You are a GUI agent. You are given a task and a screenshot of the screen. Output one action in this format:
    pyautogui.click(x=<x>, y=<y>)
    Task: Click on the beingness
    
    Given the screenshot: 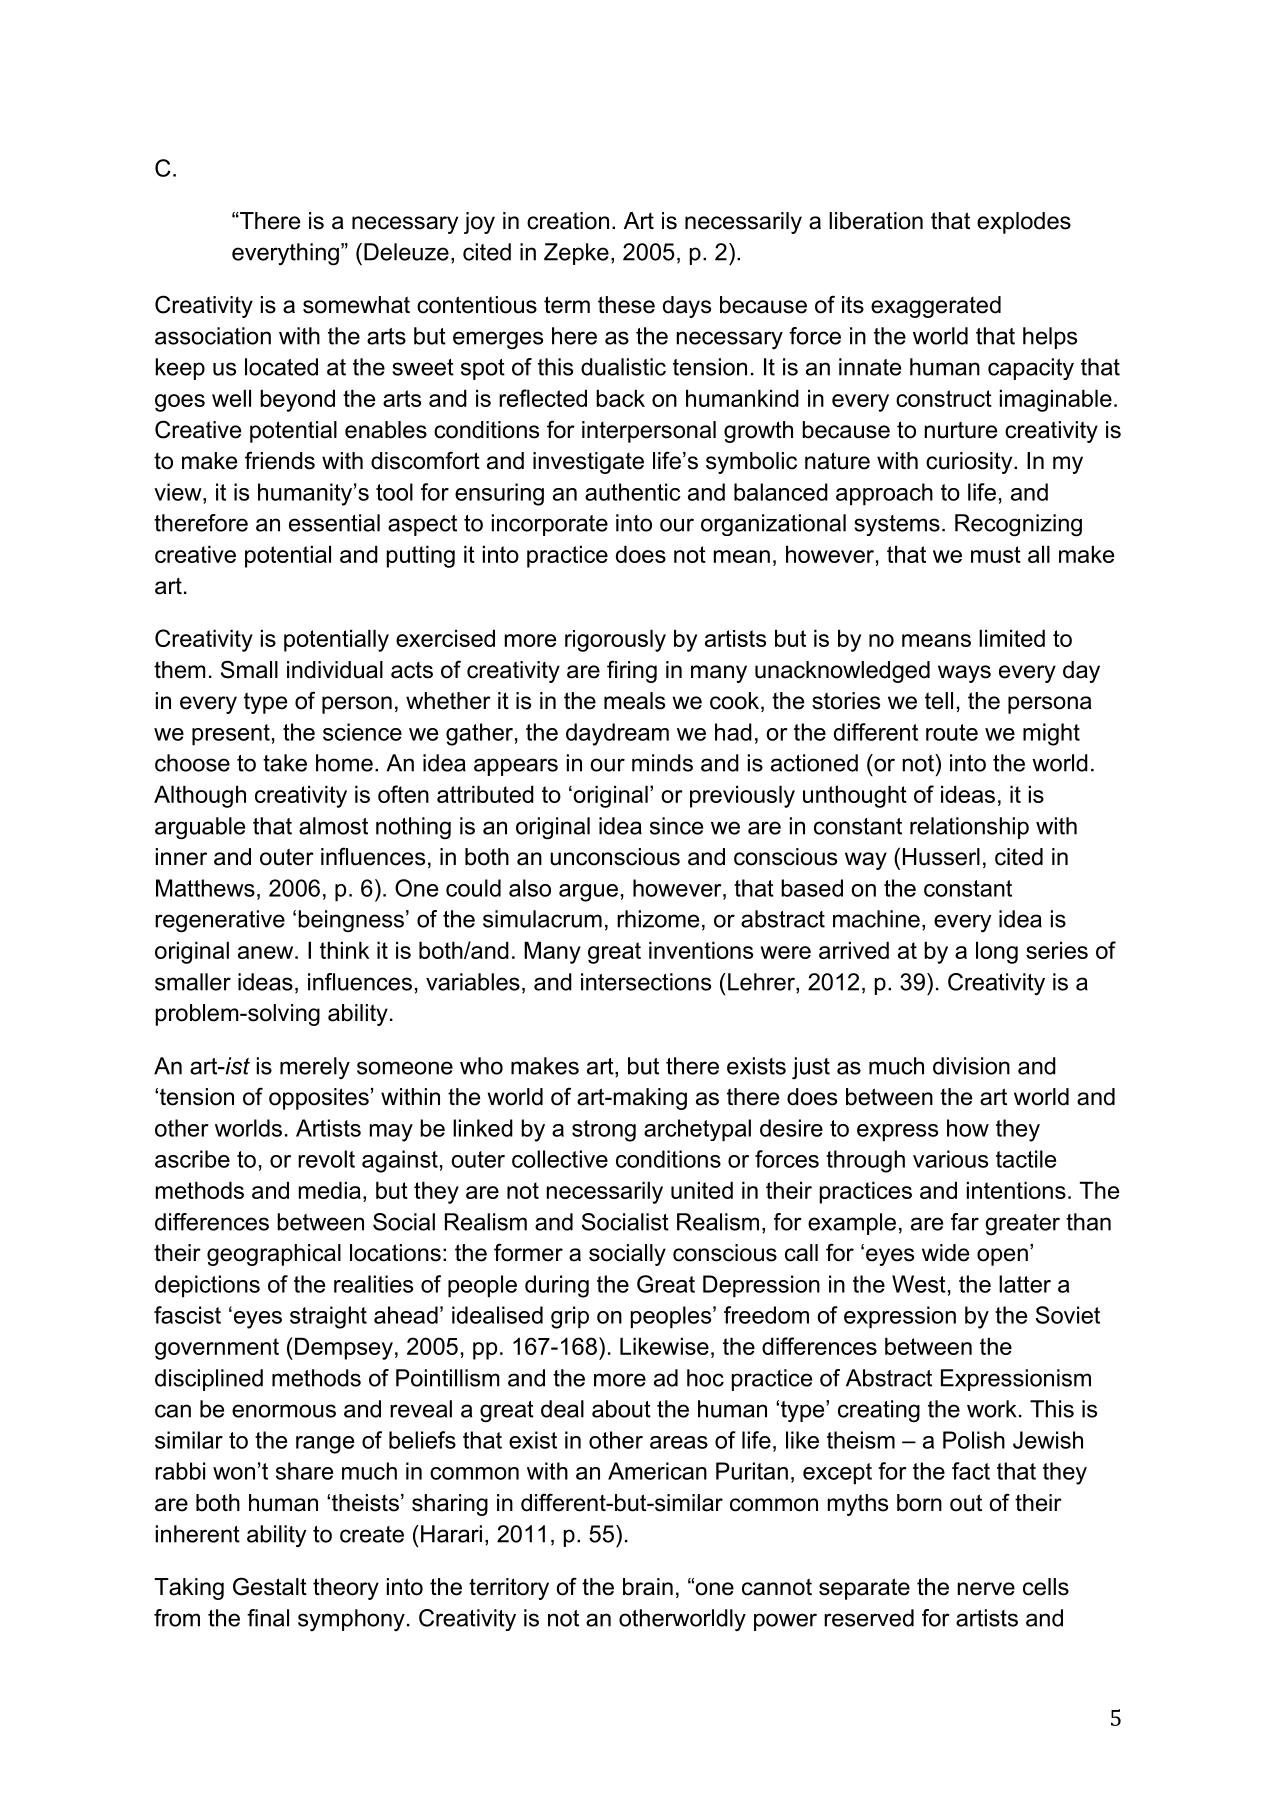 What is the action you would take?
    pyautogui.click(x=351, y=921)
